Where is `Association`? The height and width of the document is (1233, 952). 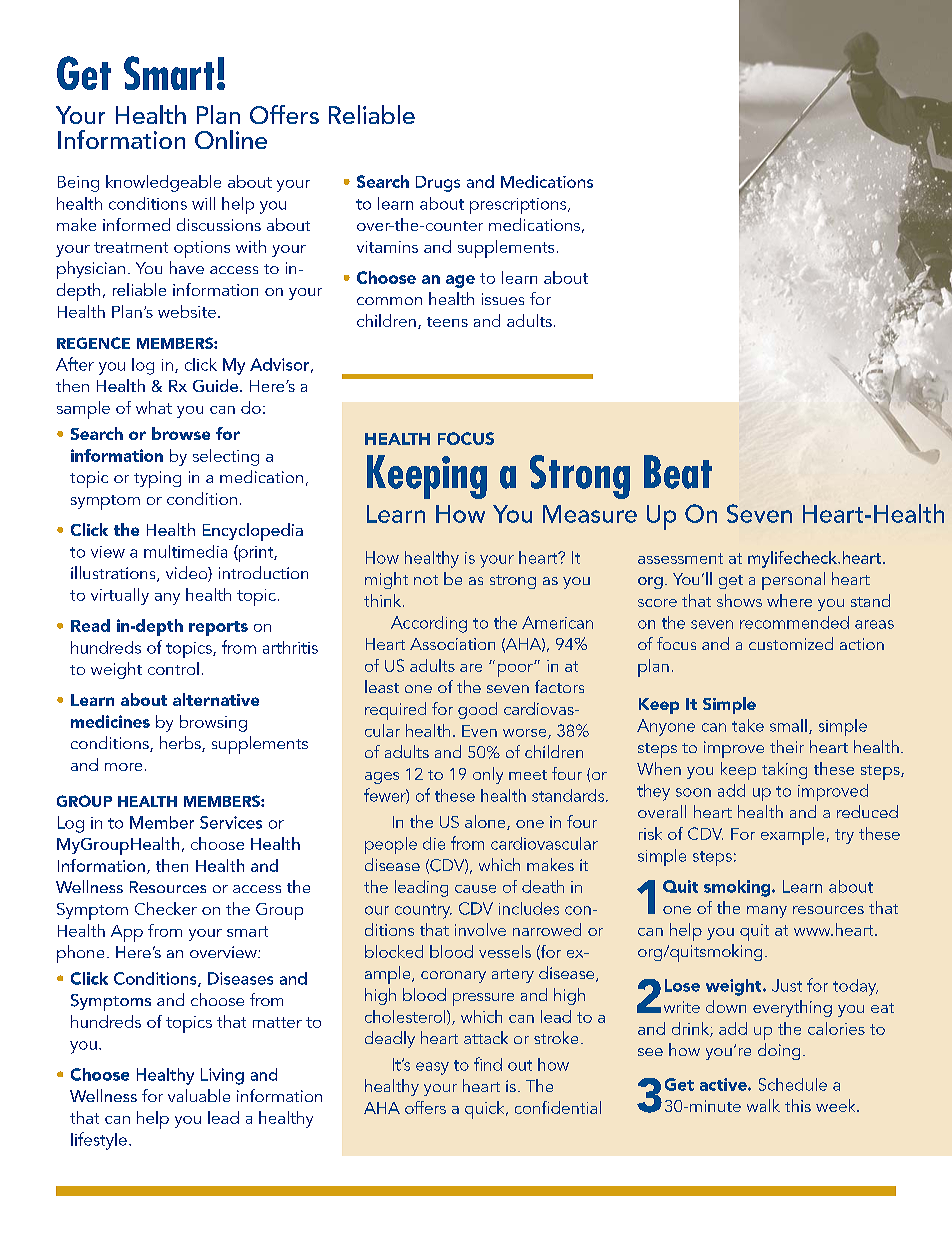
Association is located at coordinates (452, 644).
